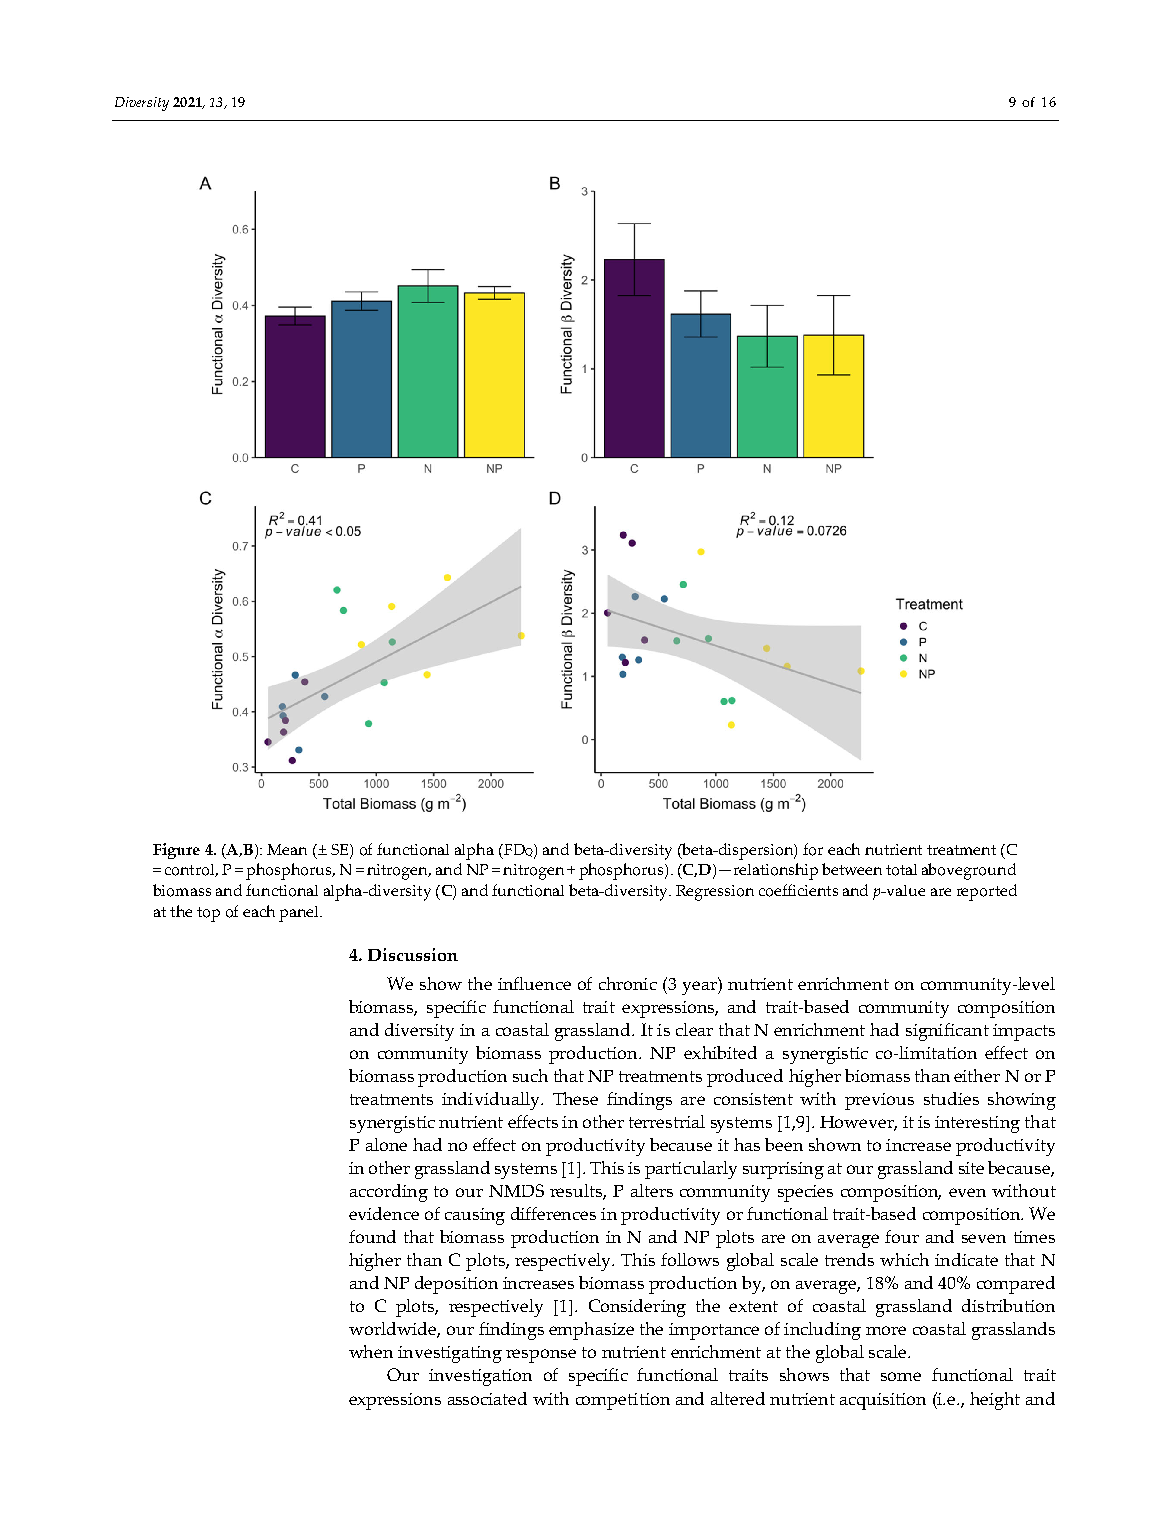  Describe the element at coordinates (371, 1351) in the image. I see `when` at that location.
